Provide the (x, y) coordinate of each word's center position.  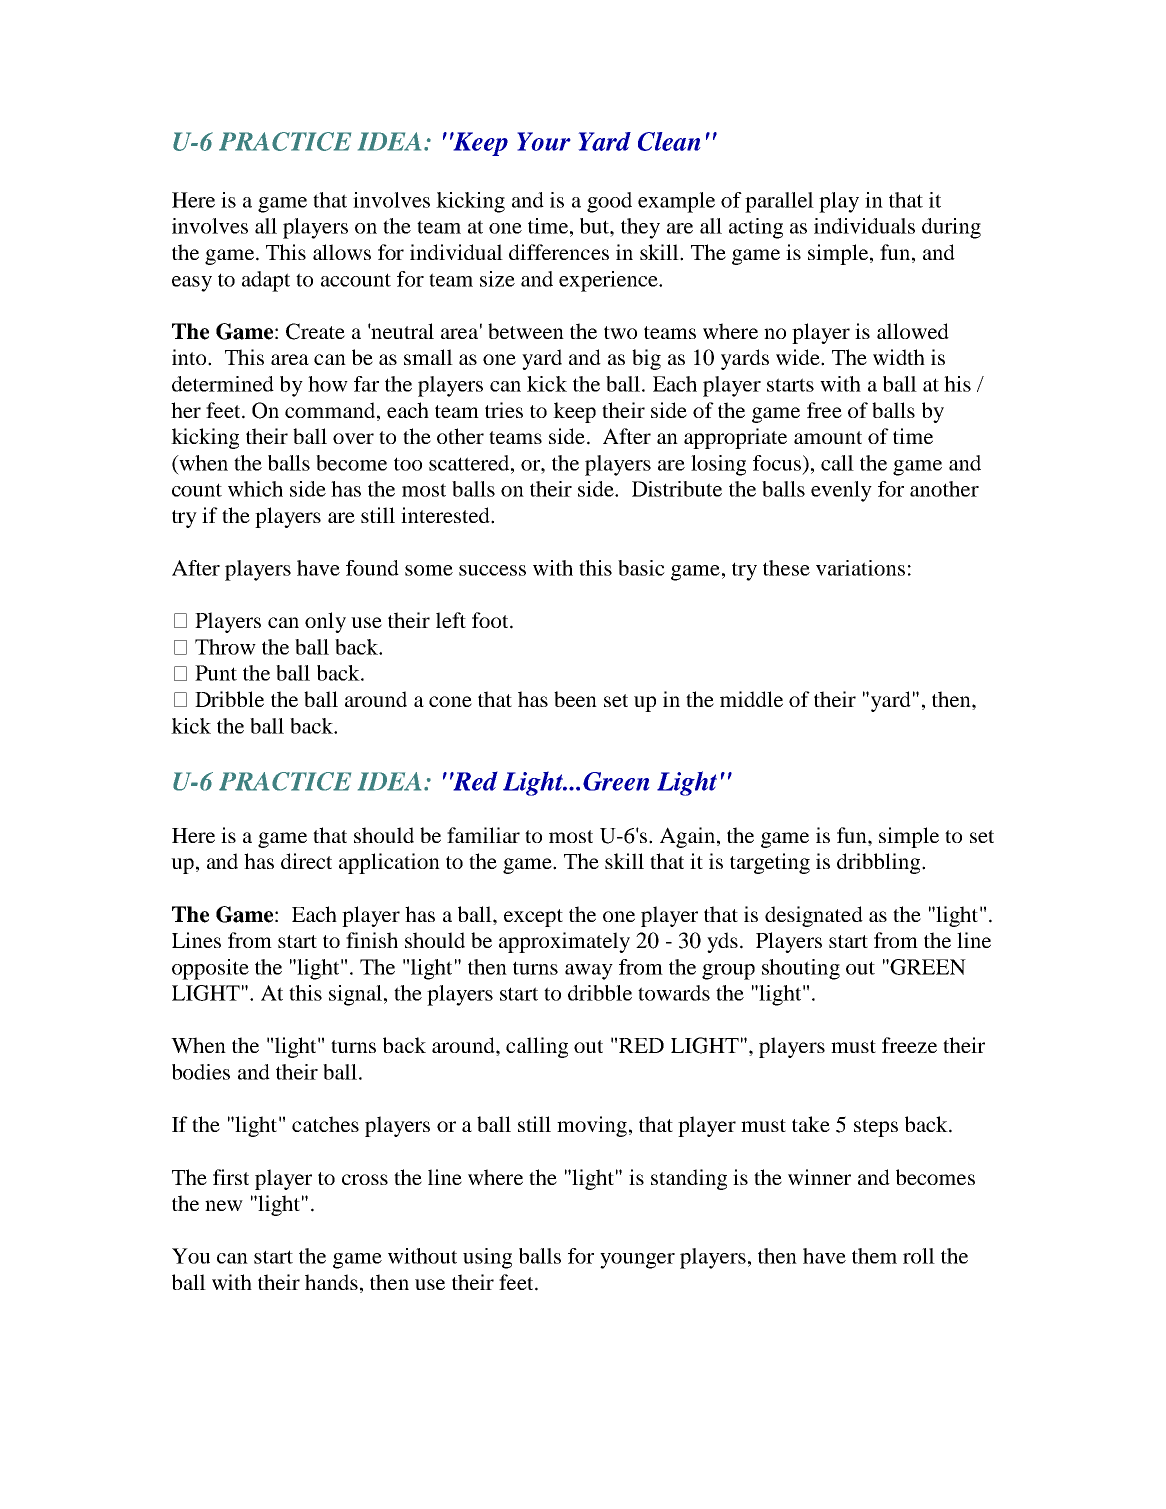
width (899, 357)
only (325, 622)
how (328, 384)
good (609, 202)
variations (860, 568)
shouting (801, 969)
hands (331, 1282)
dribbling (880, 863)
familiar (483, 835)
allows (342, 252)
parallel (779, 202)
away (589, 972)
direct (306, 861)
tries (504, 410)
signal (355, 995)
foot (491, 620)
